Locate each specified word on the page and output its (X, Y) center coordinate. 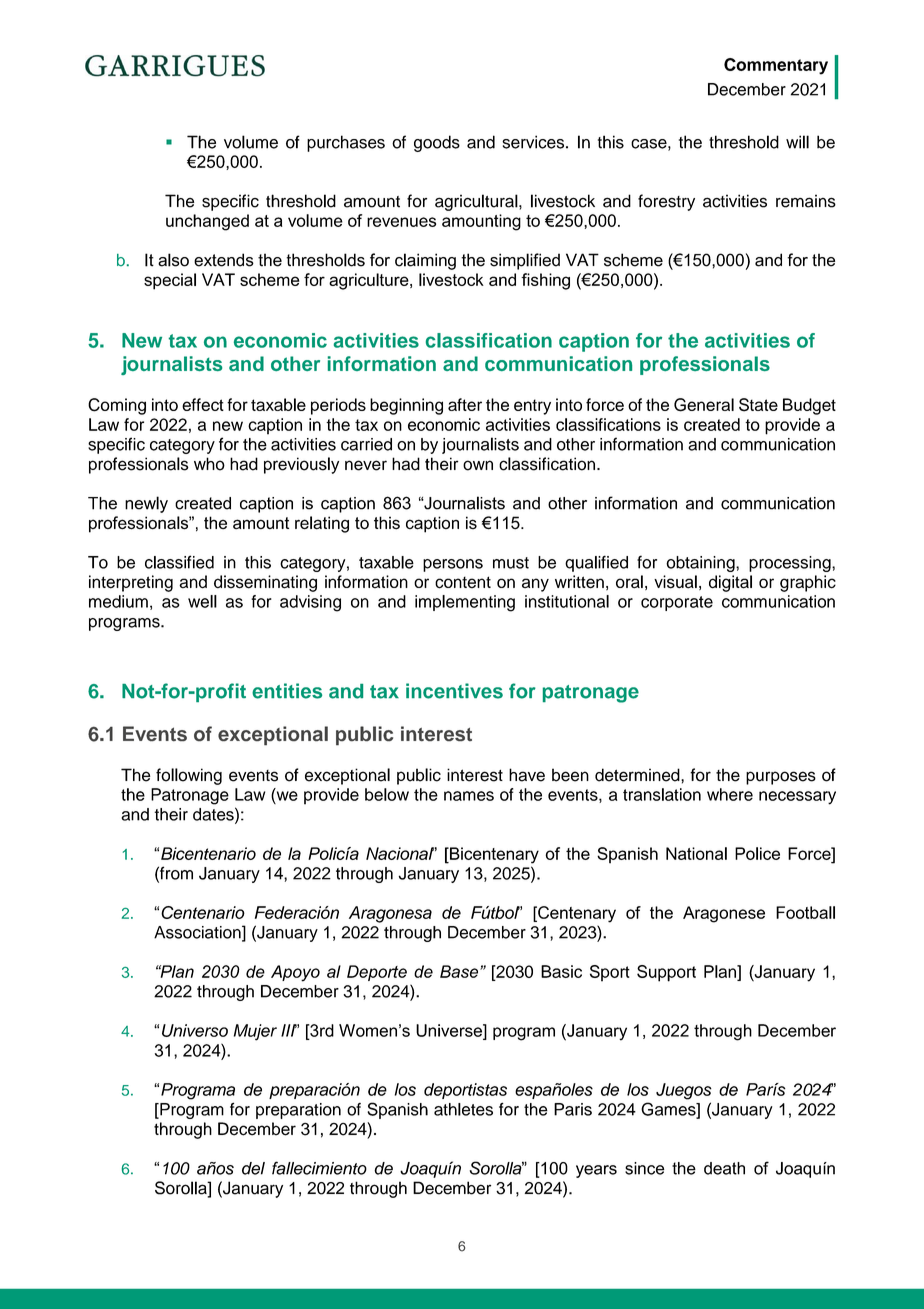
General (704, 405)
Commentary (776, 66)
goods (437, 143)
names (469, 796)
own (478, 465)
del (253, 1168)
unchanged (207, 222)
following (189, 776)
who (209, 464)
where (730, 794)
